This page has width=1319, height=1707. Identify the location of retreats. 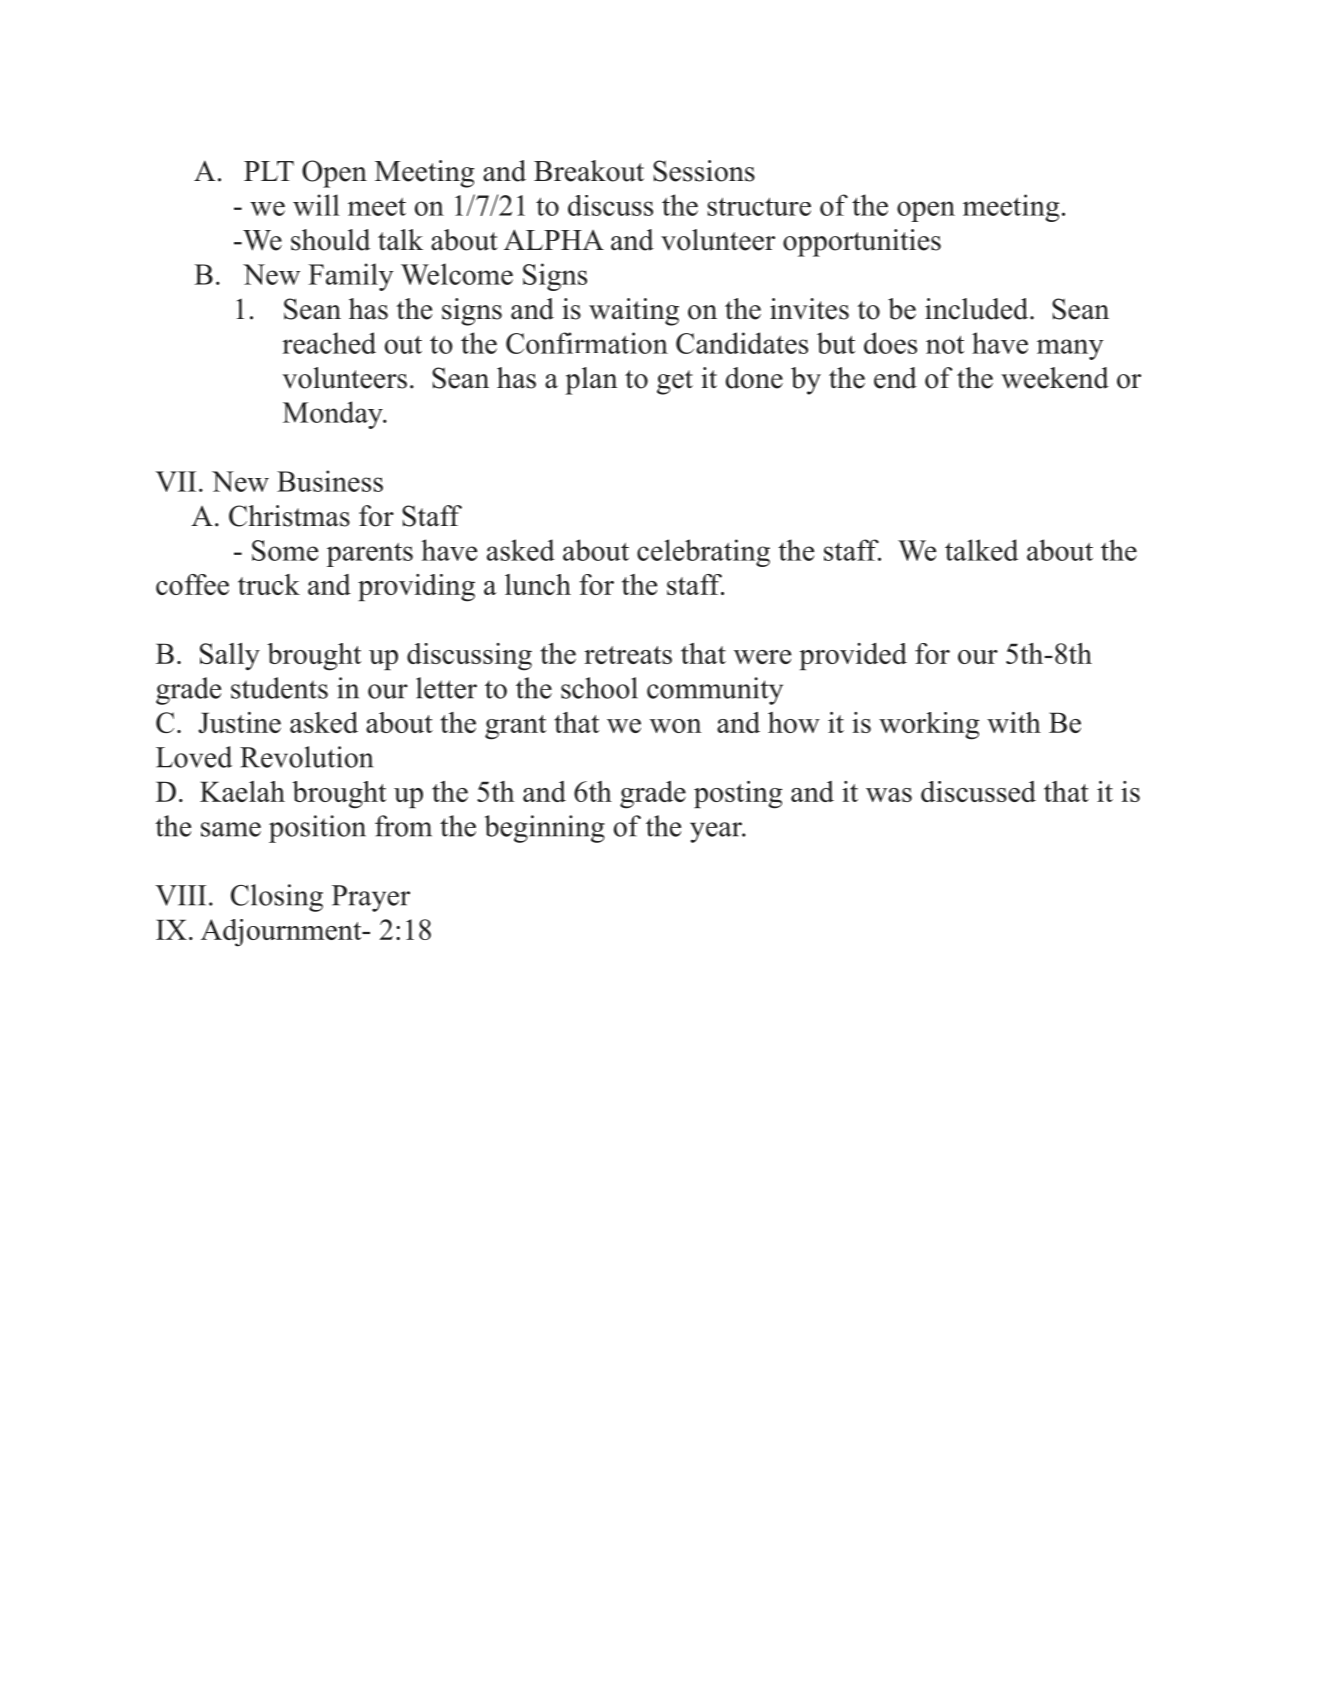
(628, 655).
